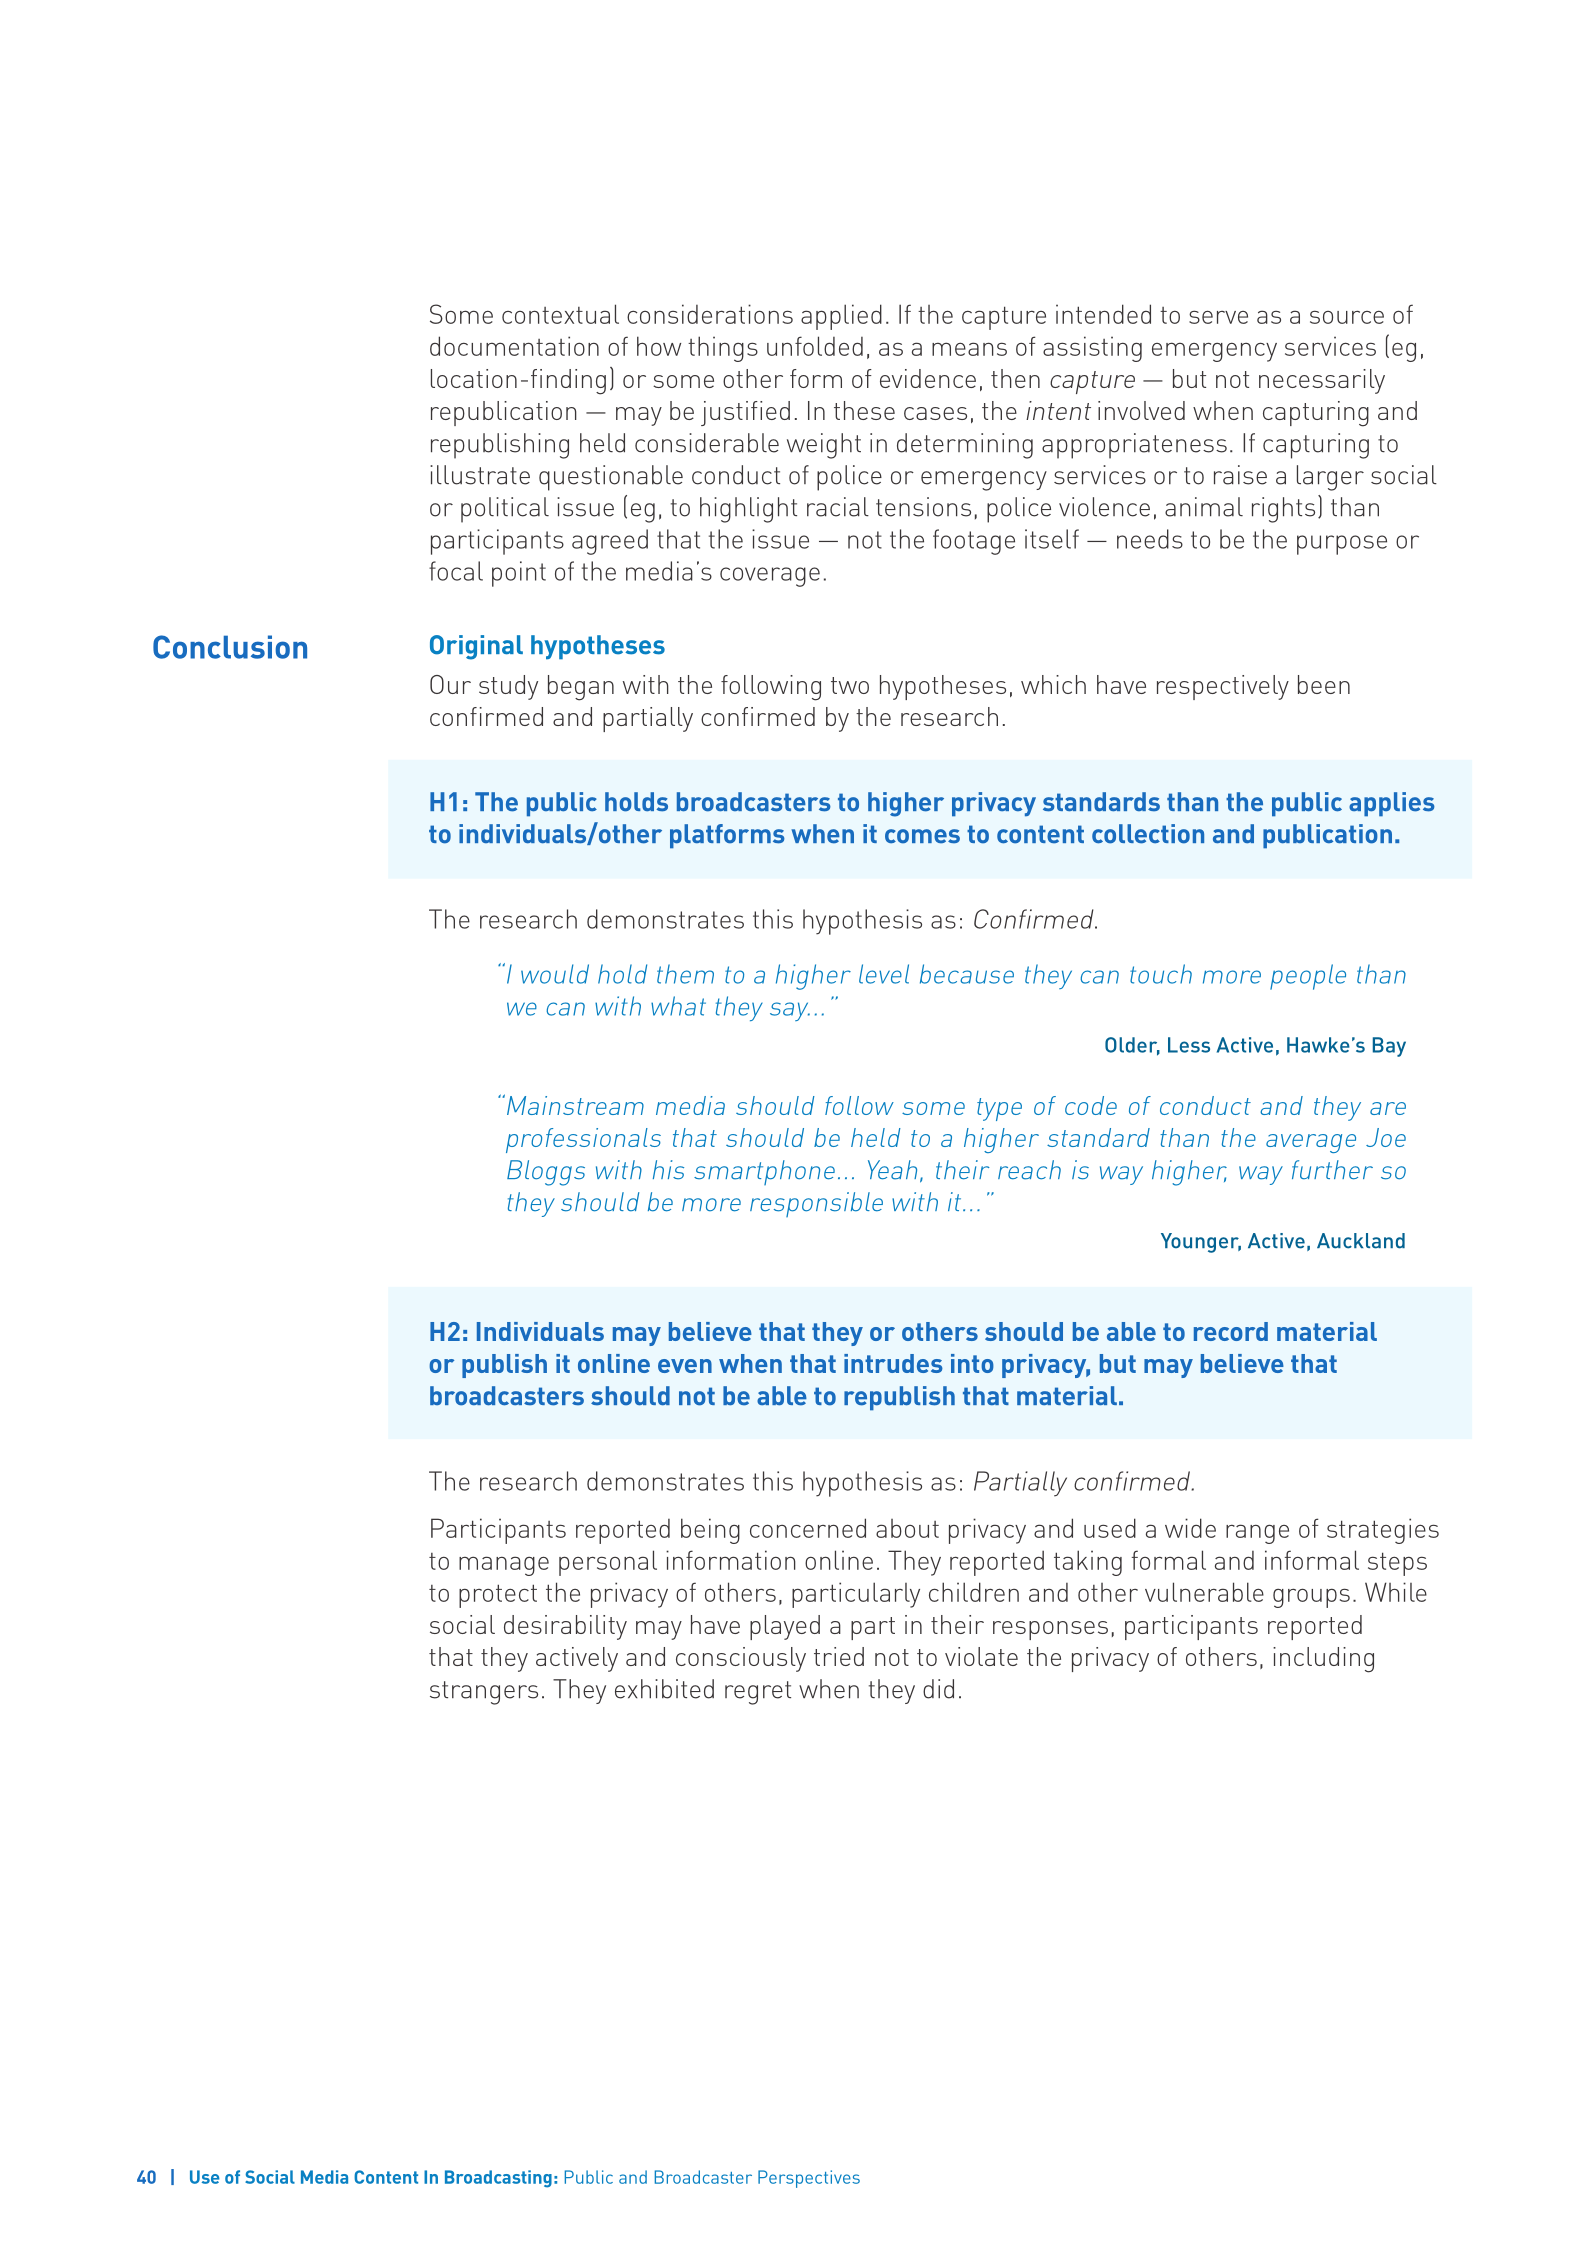  What do you see at coordinates (1323, 1660) in the page?
I see `including` at bounding box center [1323, 1660].
